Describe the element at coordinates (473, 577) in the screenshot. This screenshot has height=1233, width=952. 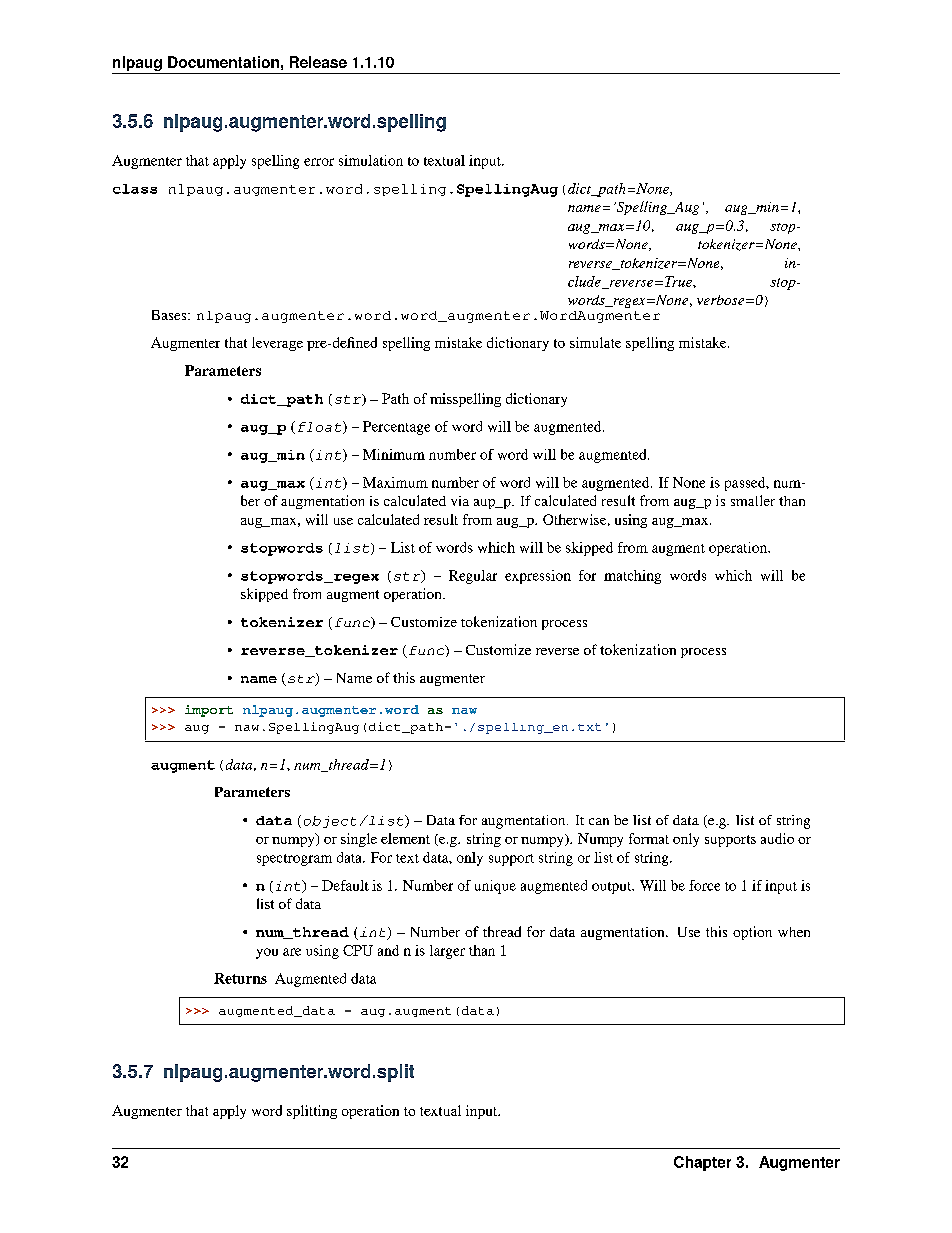
I see `Regular` at that location.
